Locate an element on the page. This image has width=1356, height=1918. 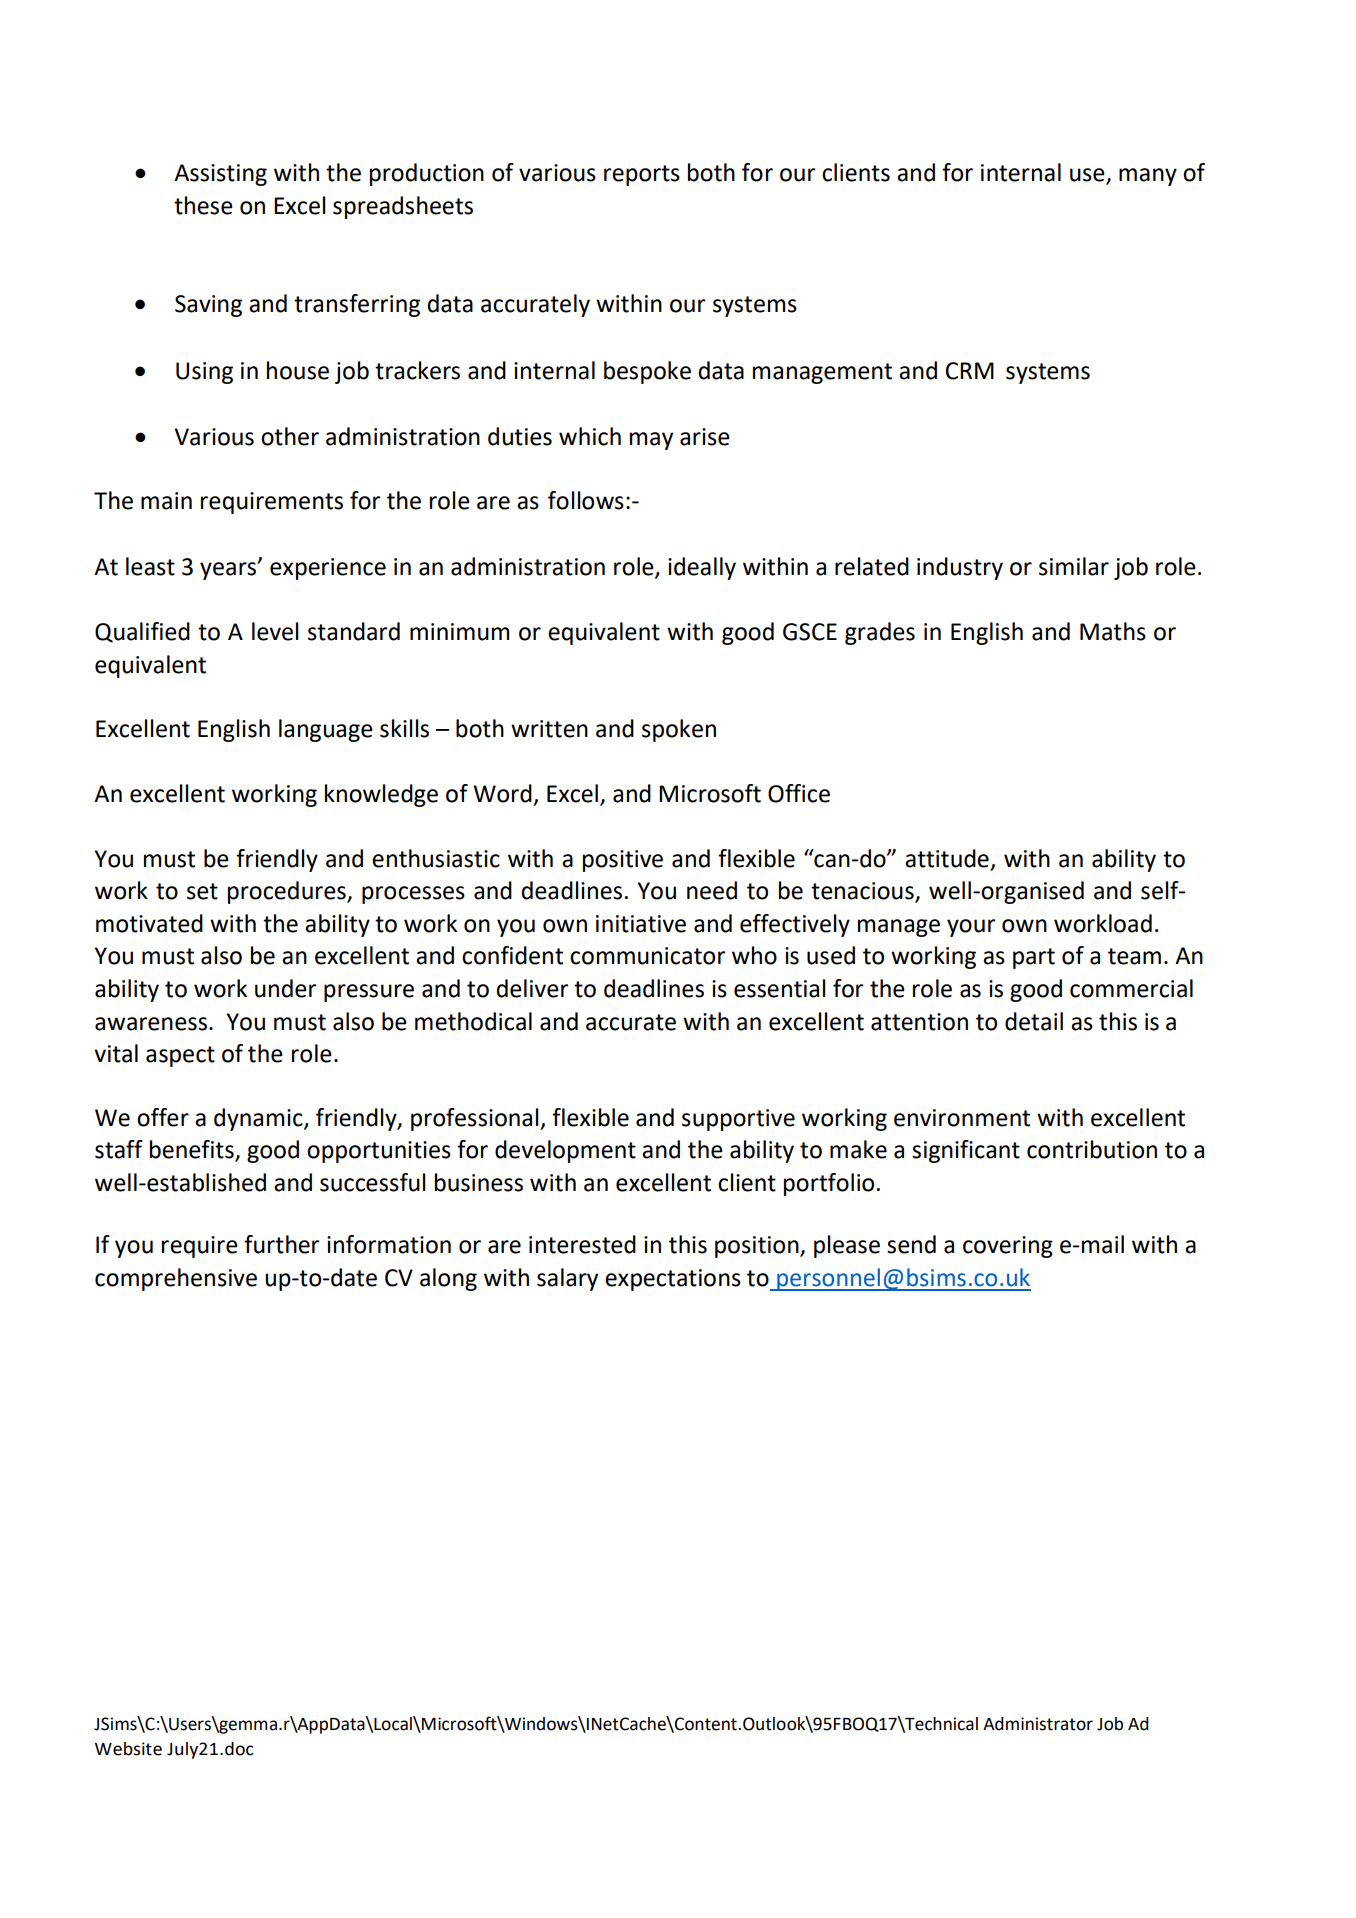
send is located at coordinates (911, 1244).
